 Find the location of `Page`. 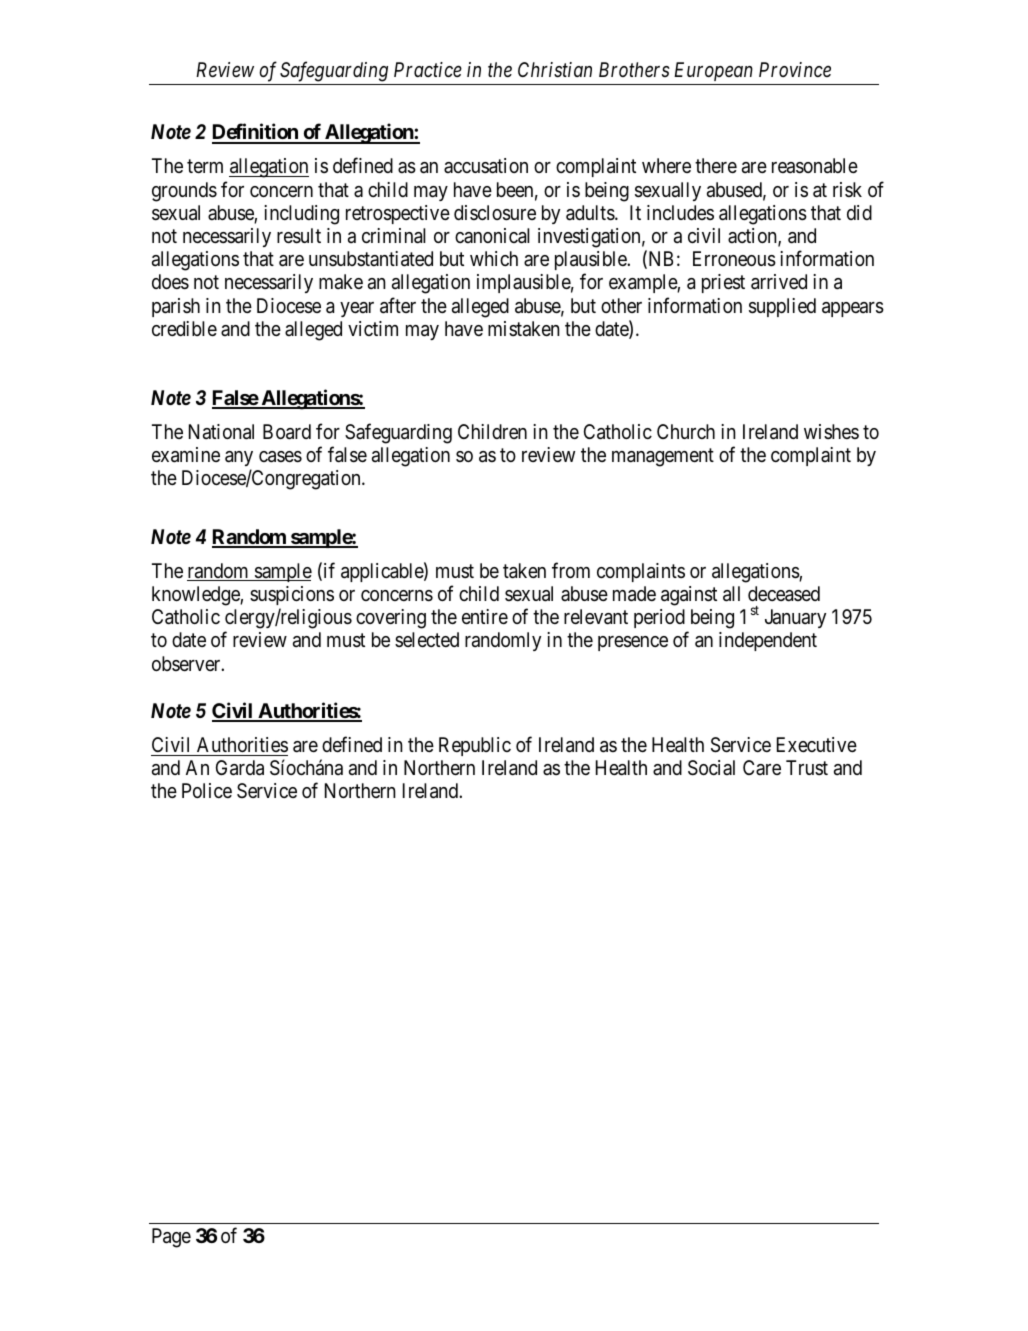

Page is located at coordinates (171, 1238).
